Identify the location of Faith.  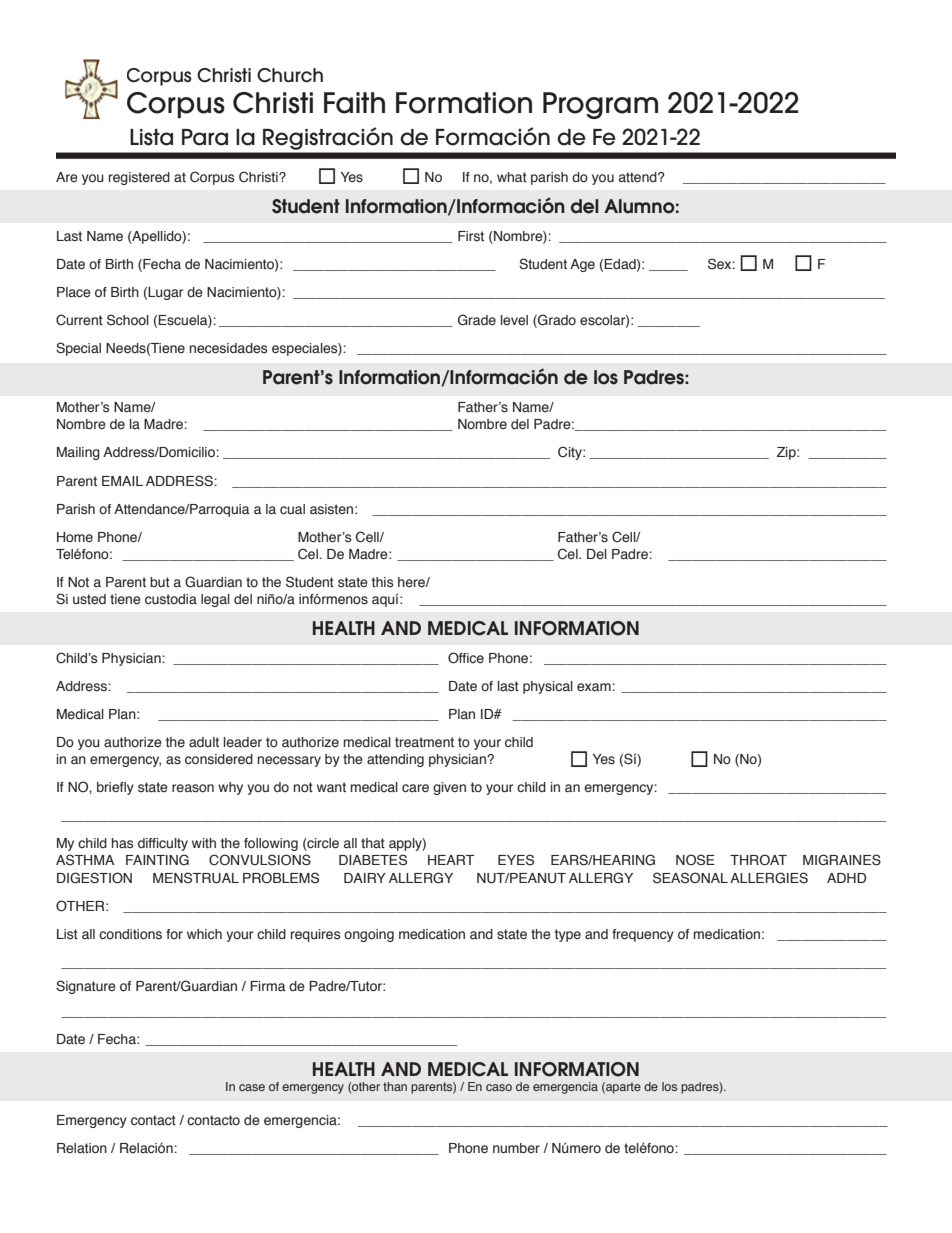
(354, 103).
